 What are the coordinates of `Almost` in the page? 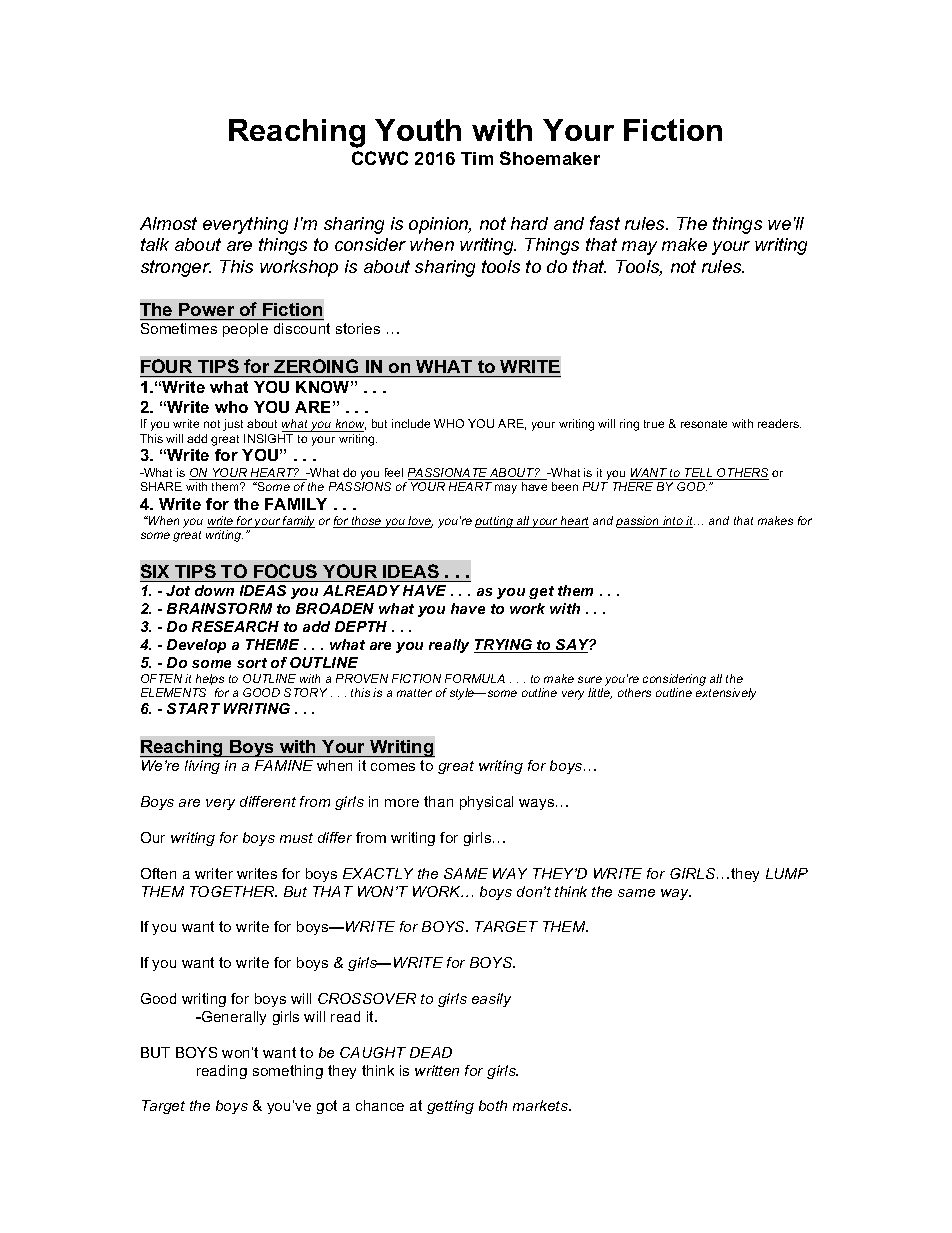 It's located at (168, 223).
